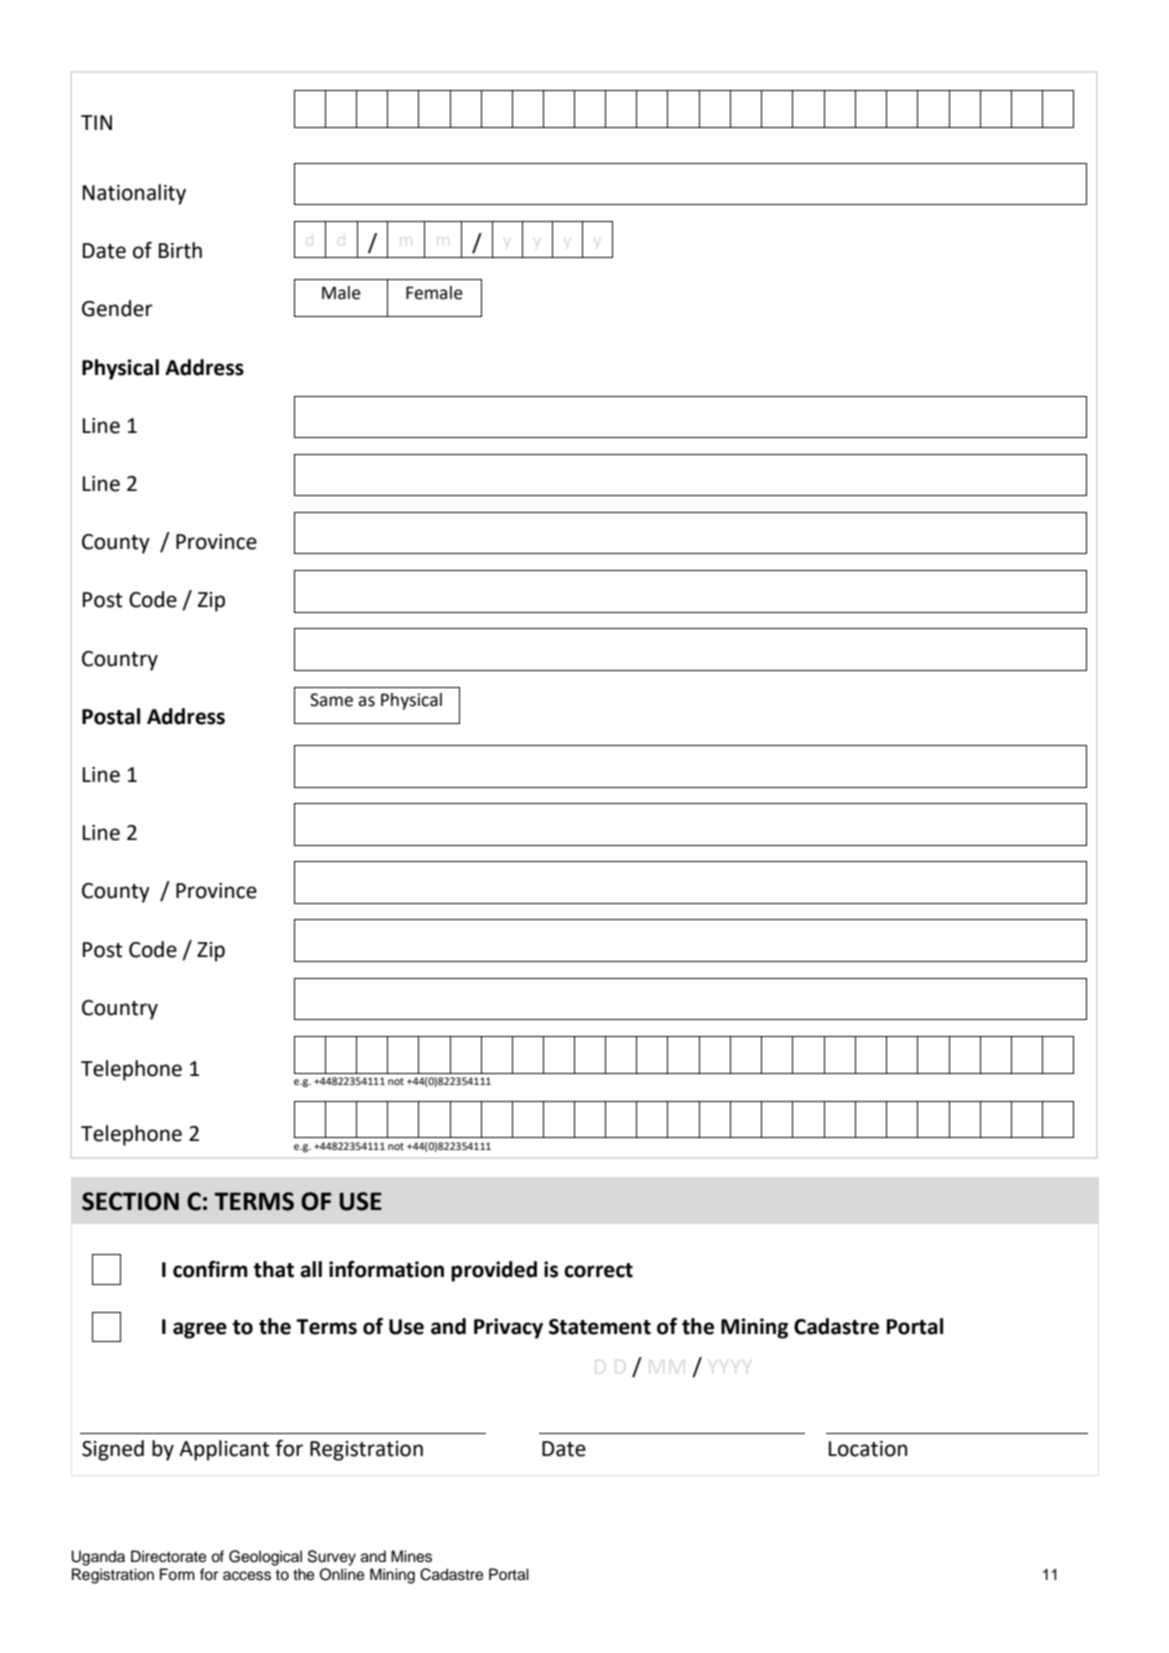 The width and height of the screenshot is (1169, 1653). What do you see at coordinates (508, 1328) in the screenshot?
I see `Privacy` at bounding box center [508, 1328].
